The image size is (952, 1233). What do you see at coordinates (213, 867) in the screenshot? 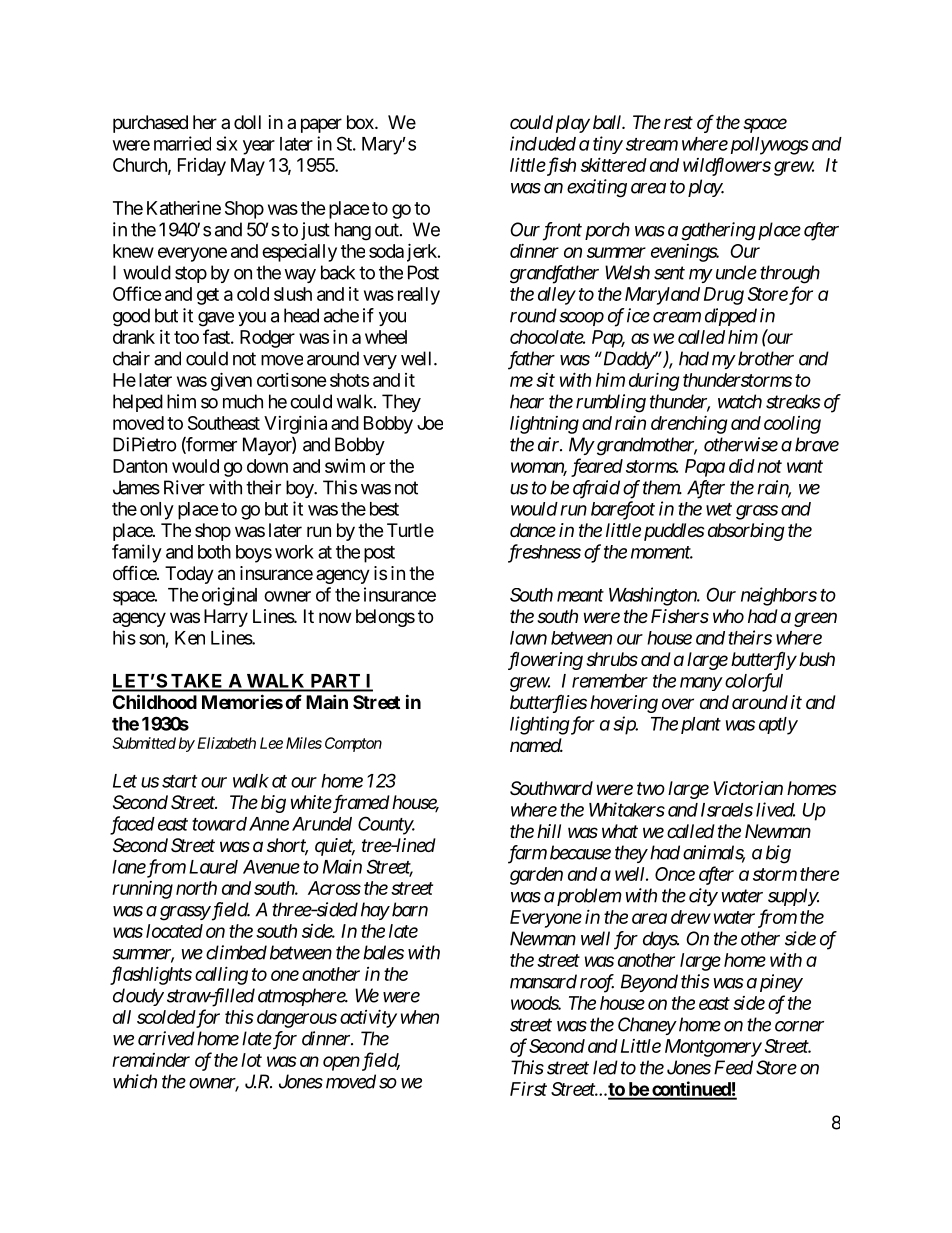
I see `Laurel` at bounding box center [213, 867].
